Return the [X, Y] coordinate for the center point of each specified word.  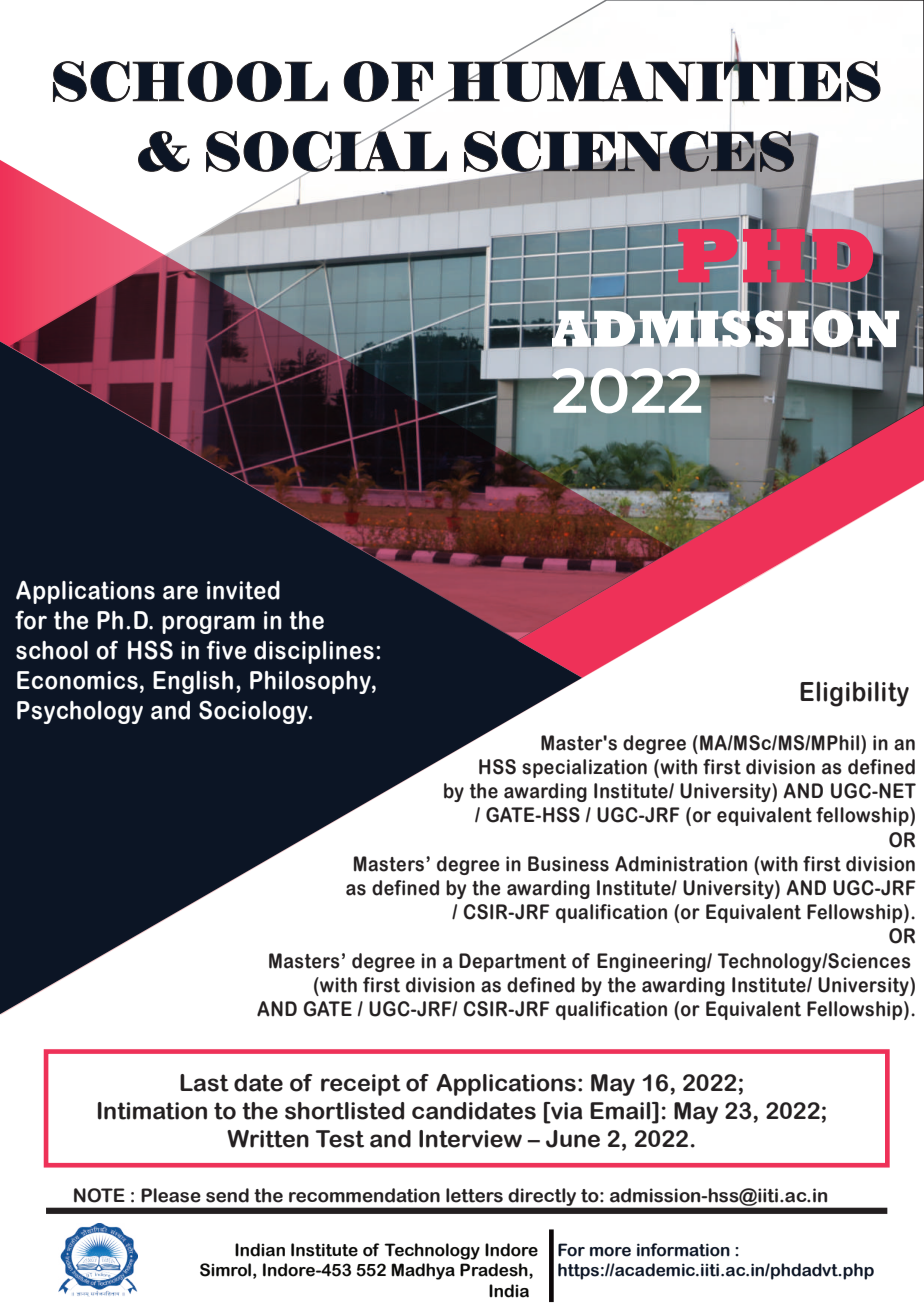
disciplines [314, 652]
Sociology [254, 712]
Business [568, 864]
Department [513, 962]
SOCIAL [326, 151]
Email [621, 1112]
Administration [681, 864]
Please [171, 1195]
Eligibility [854, 694]
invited [243, 590]
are [180, 593]
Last [204, 1083]
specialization [584, 768]
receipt [361, 1085]
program [208, 624]
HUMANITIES [663, 81]
